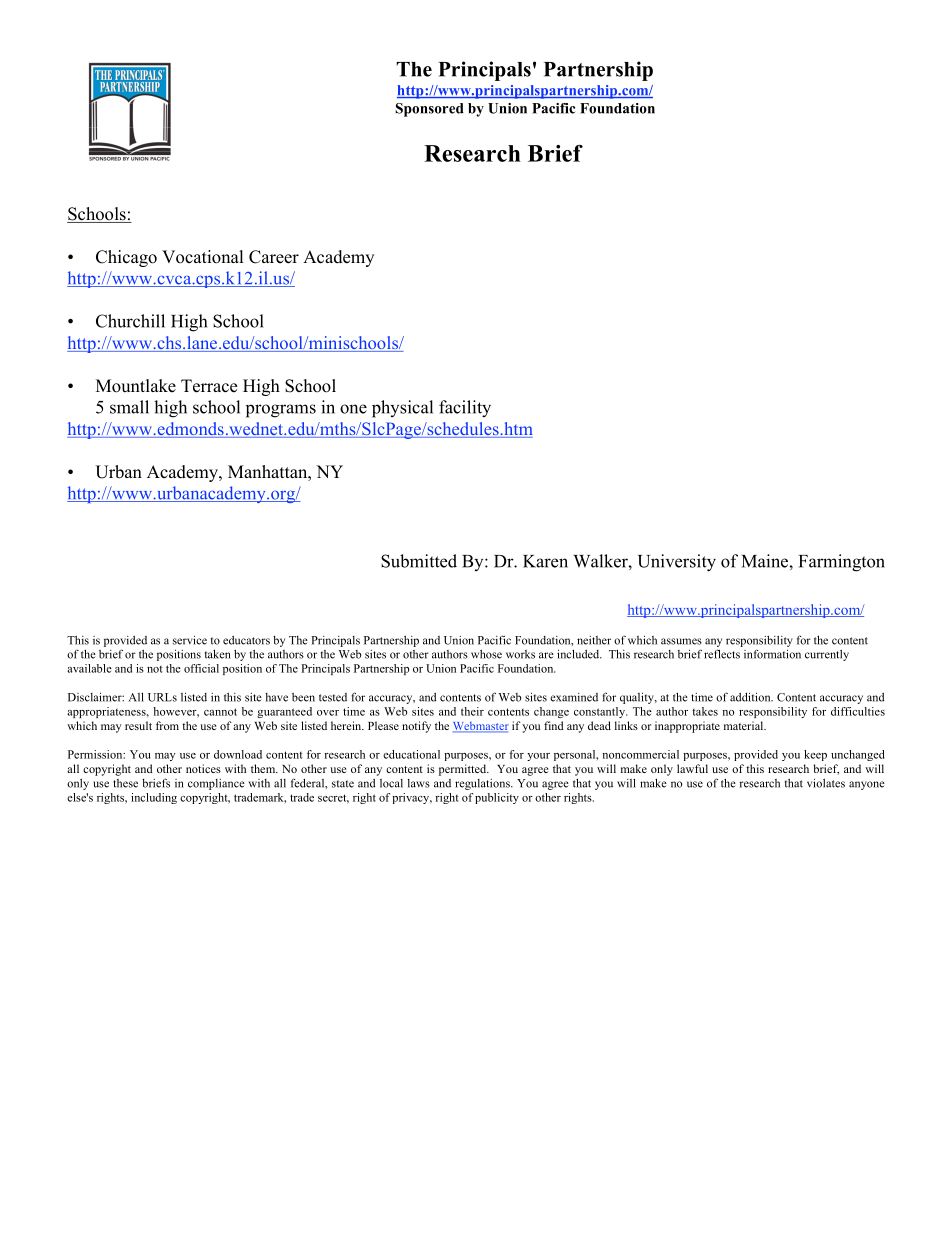  Describe the element at coordinates (203, 768) in the screenshot. I see `notices` at that location.
